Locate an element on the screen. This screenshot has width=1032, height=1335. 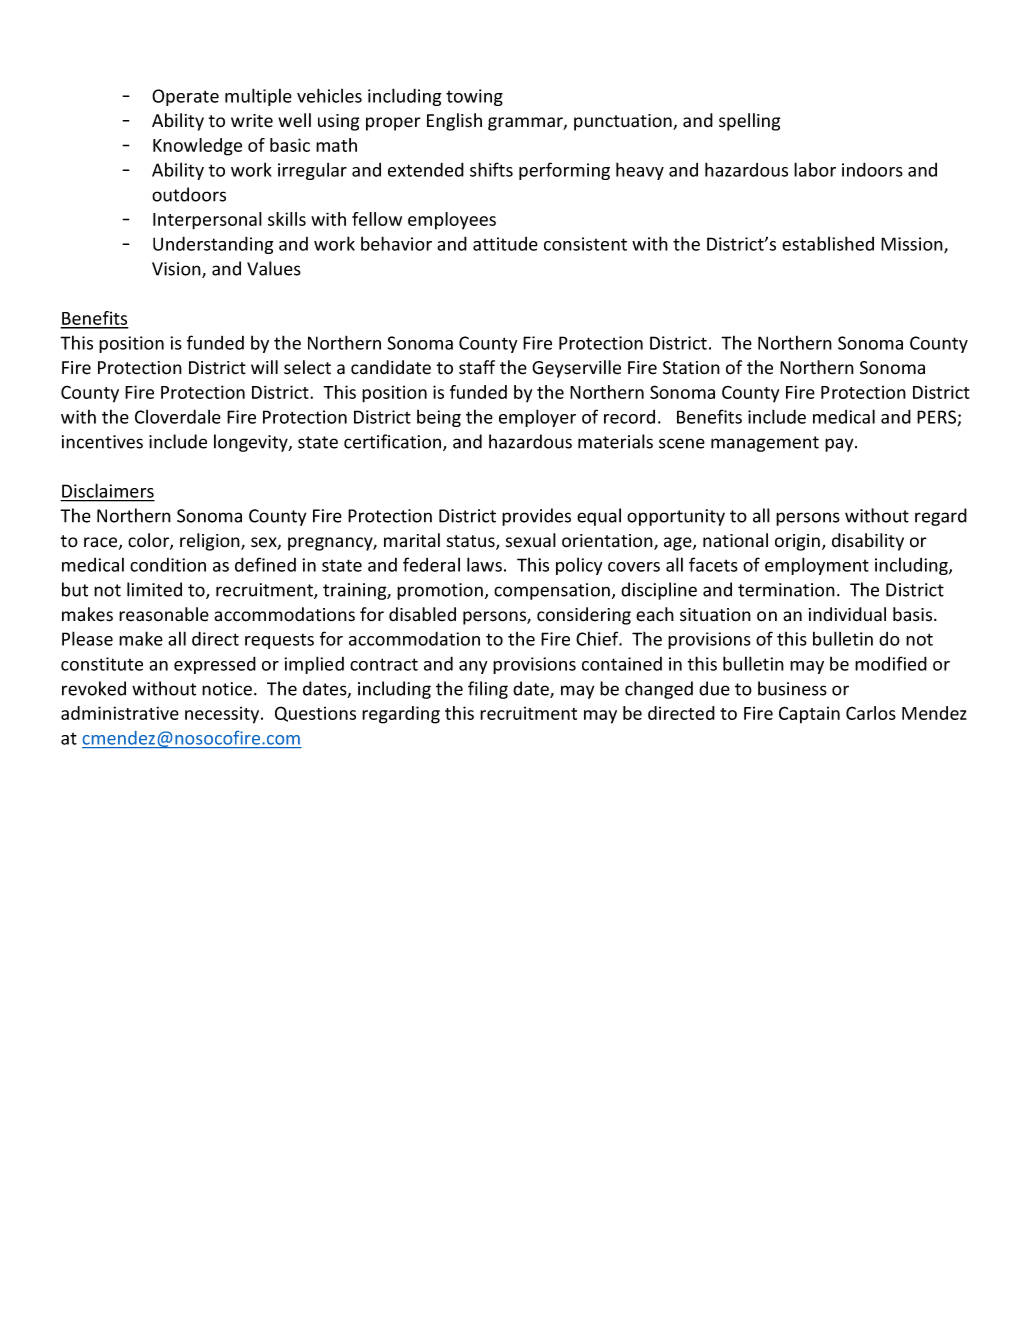
English is located at coordinates (454, 122).
